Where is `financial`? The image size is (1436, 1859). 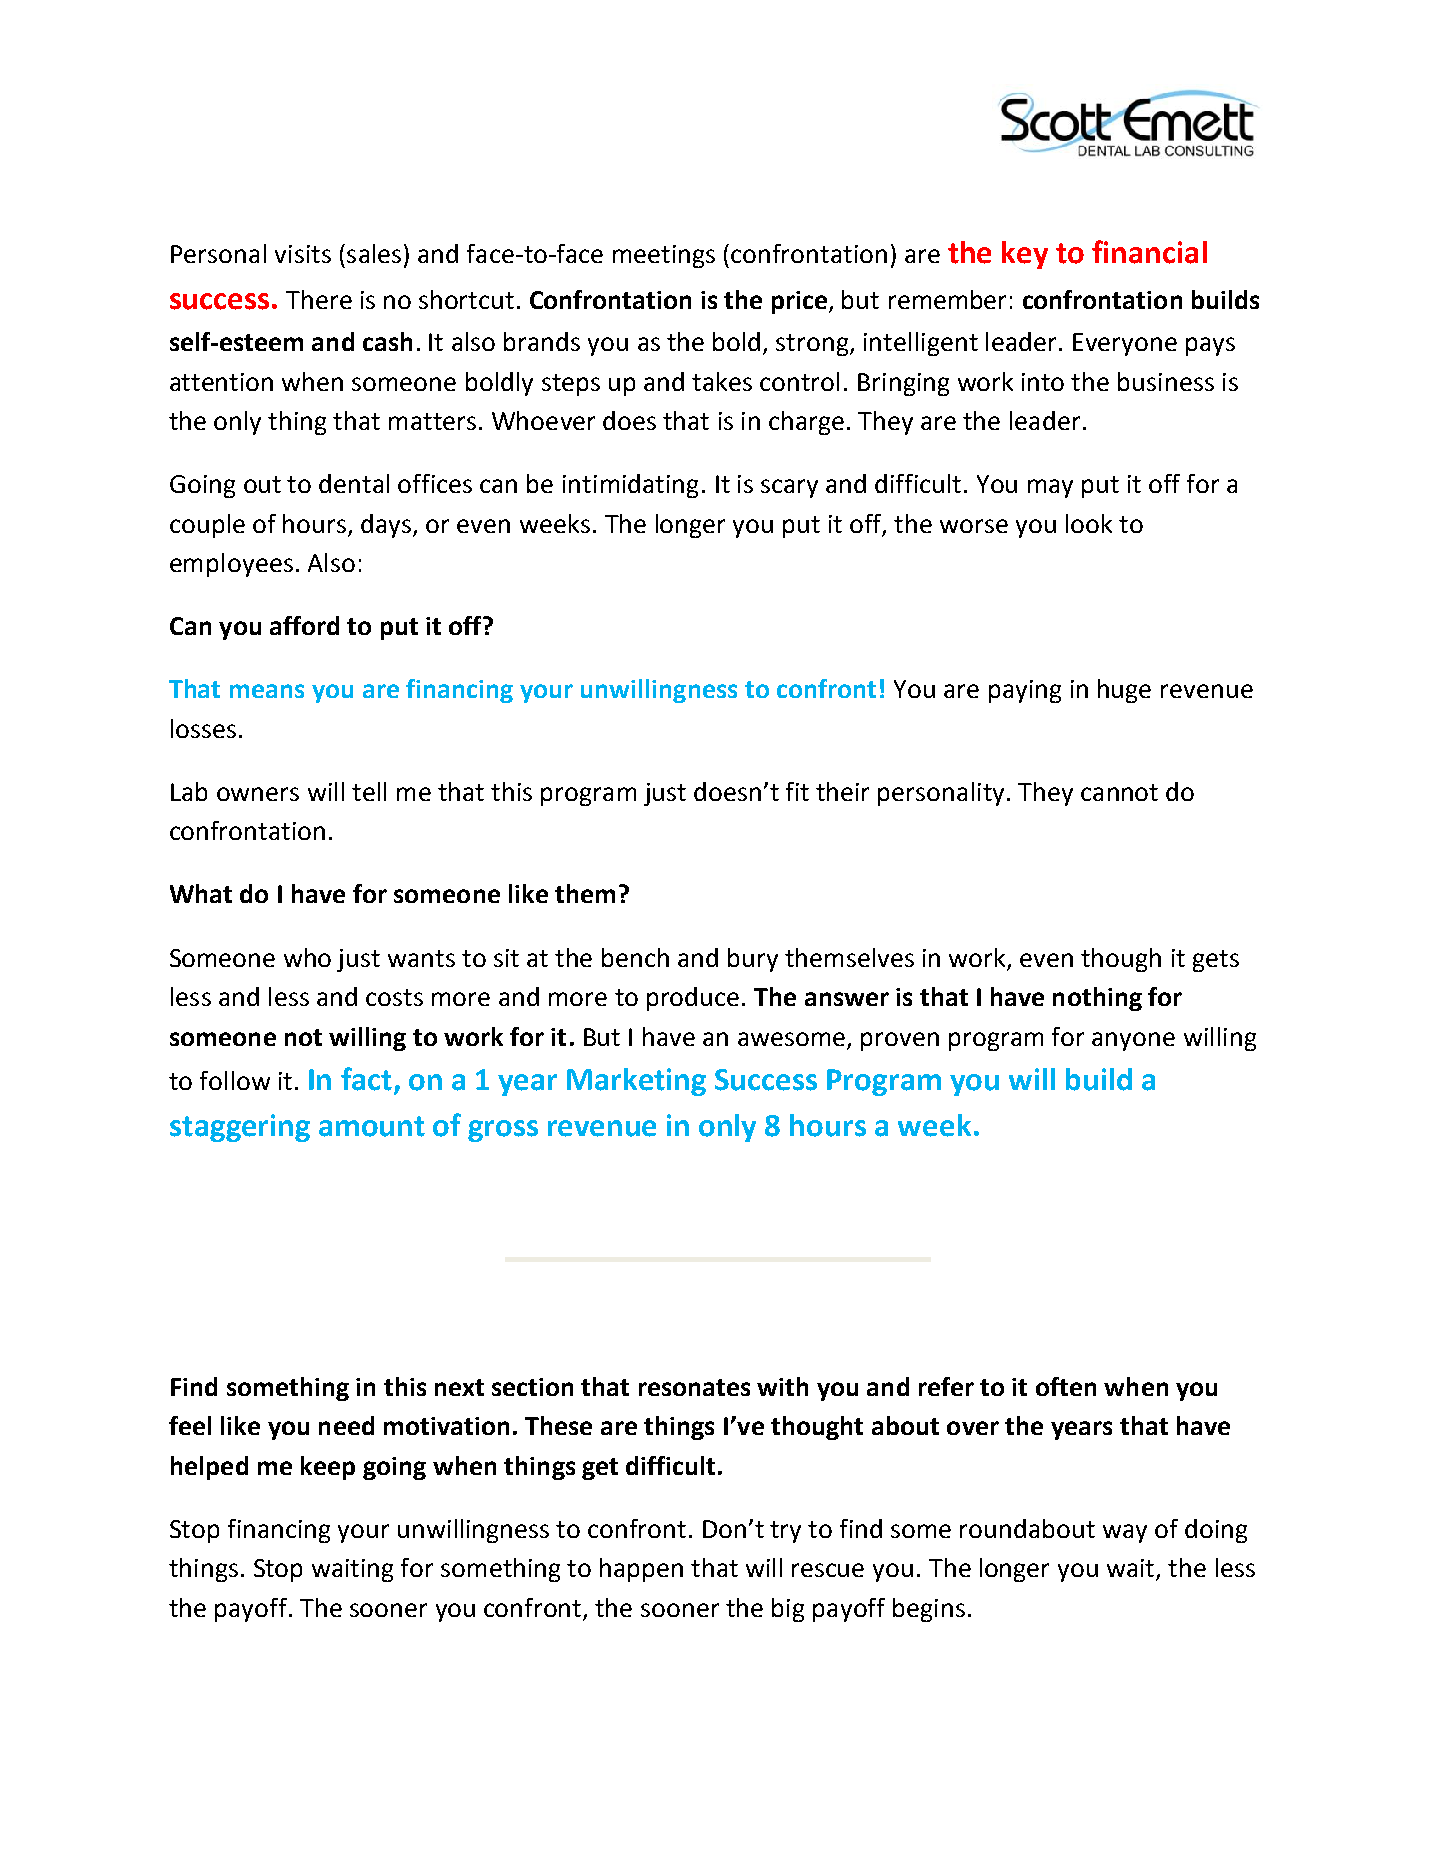
financial is located at coordinates (1149, 252).
